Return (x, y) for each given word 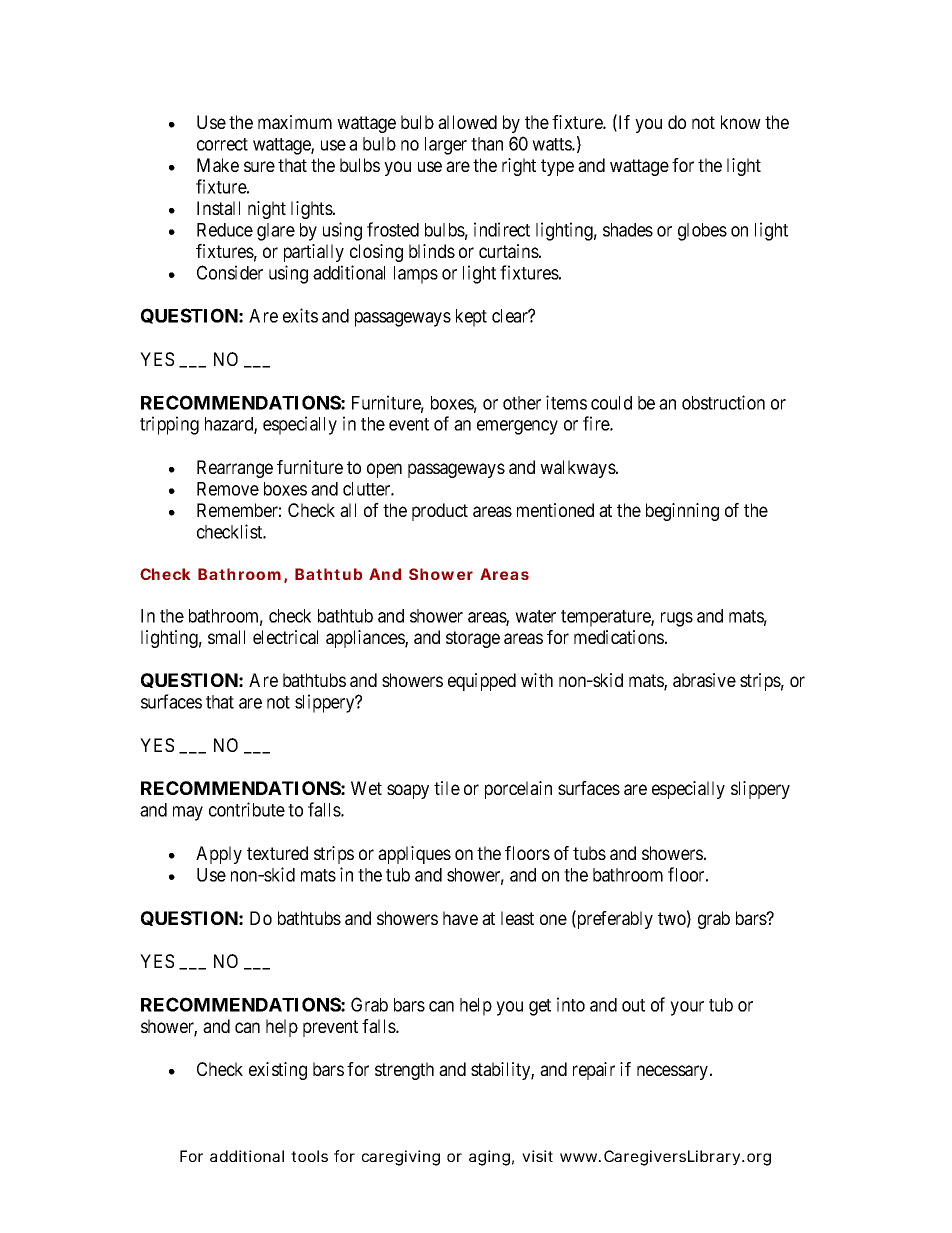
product (440, 512)
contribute (247, 809)
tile (447, 788)
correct (222, 144)
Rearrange (235, 469)
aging (489, 1158)
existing (278, 1071)
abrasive (704, 680)
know (741, 122)
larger (446, 146)
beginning (682, 512)
